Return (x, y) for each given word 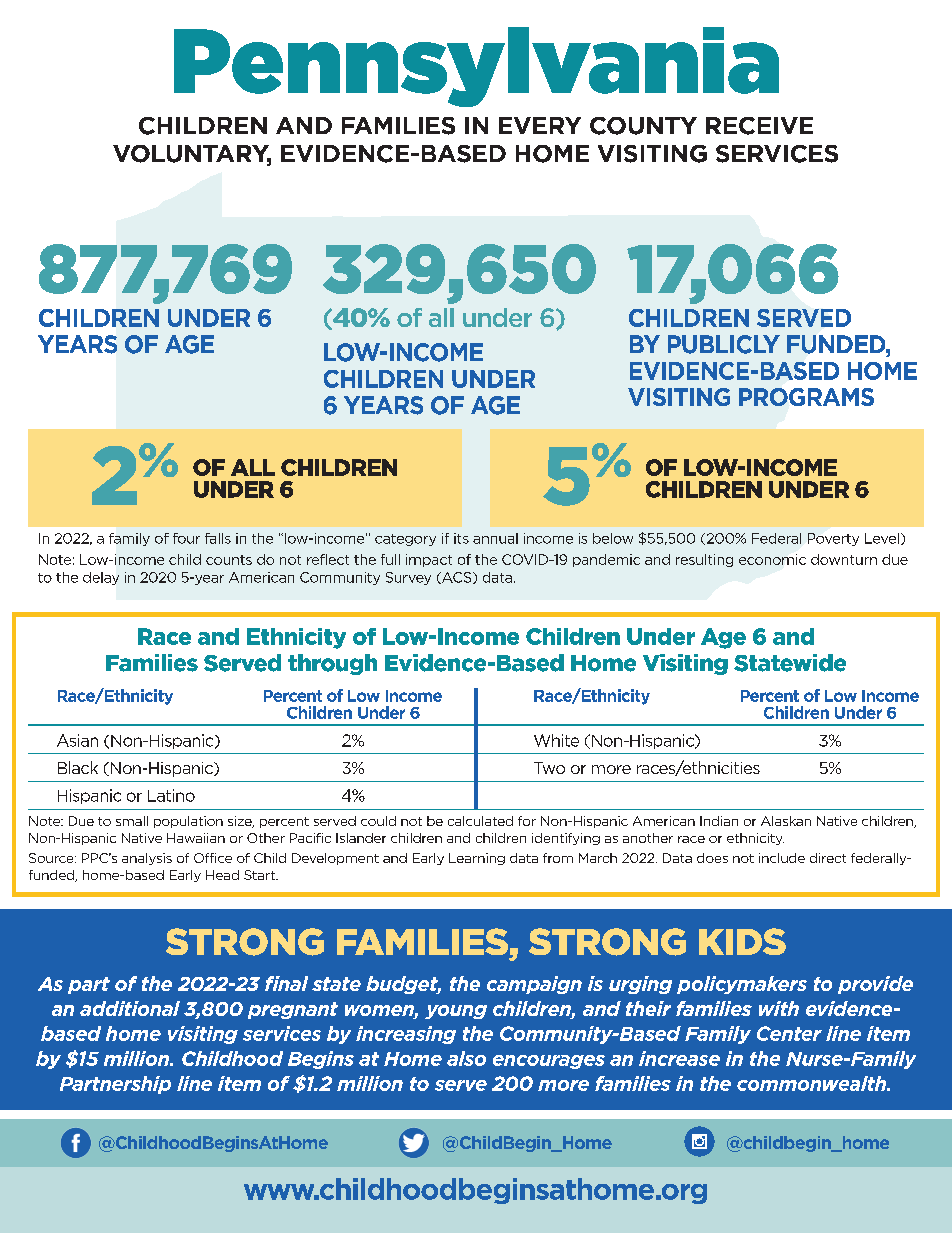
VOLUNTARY (192, 155)
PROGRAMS (806, 397)
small (132, 821)
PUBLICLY (724, 344)
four (186, 538)
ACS (457, 578)
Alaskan (786, 821)
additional (130, 1008)
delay (101, 578)
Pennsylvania (476, 67)
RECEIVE (759, 126)
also (466, 1058)
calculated (480, 821)
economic (772, 559)
